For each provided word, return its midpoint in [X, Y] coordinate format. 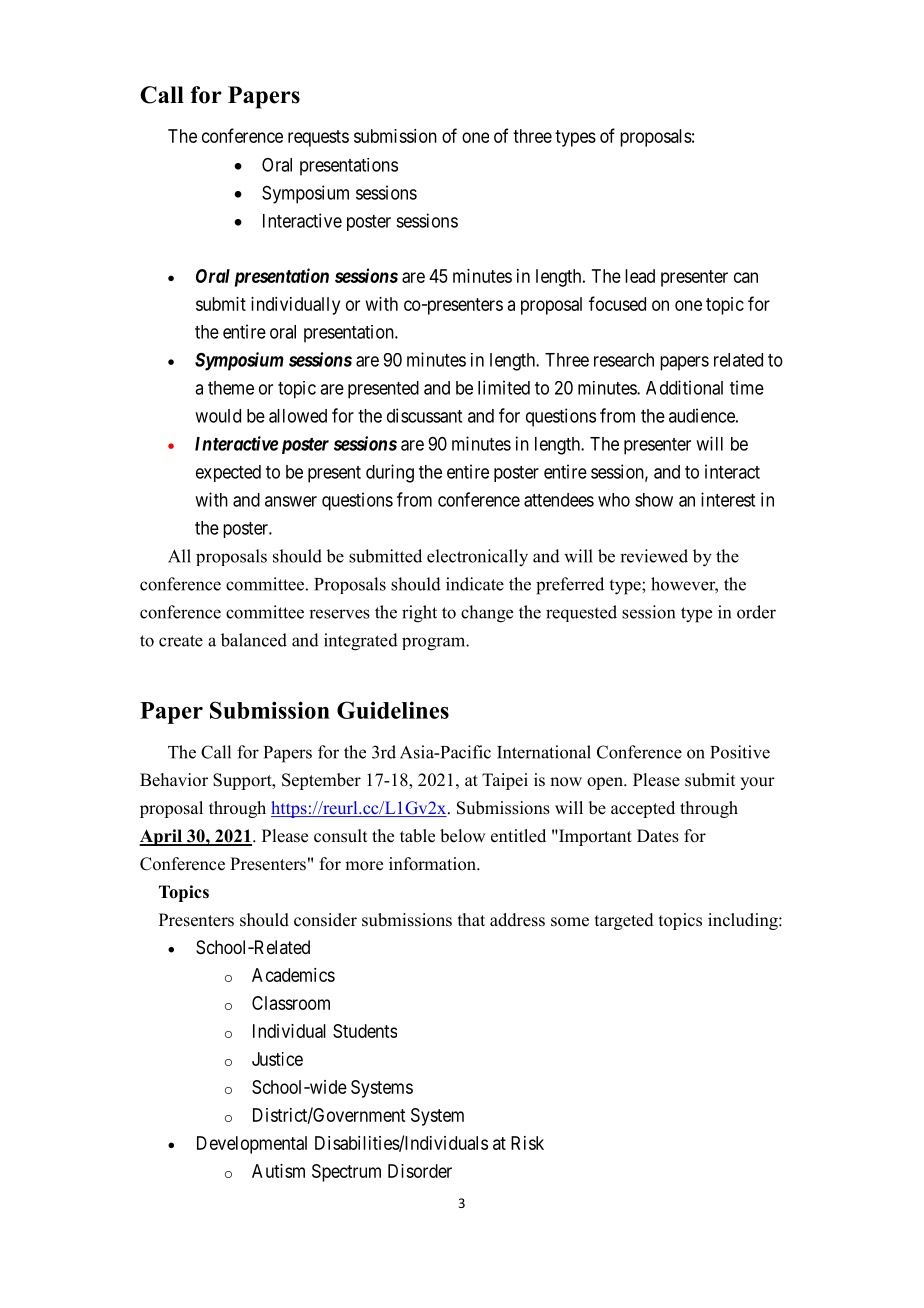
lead [640, 276]
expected [228, 473]
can [746, 277]
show [654, 500]
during [390, 473]
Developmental [252, 1145]
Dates [658, 836]
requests [318, 138]
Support [243, 781]
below [462, 836]
